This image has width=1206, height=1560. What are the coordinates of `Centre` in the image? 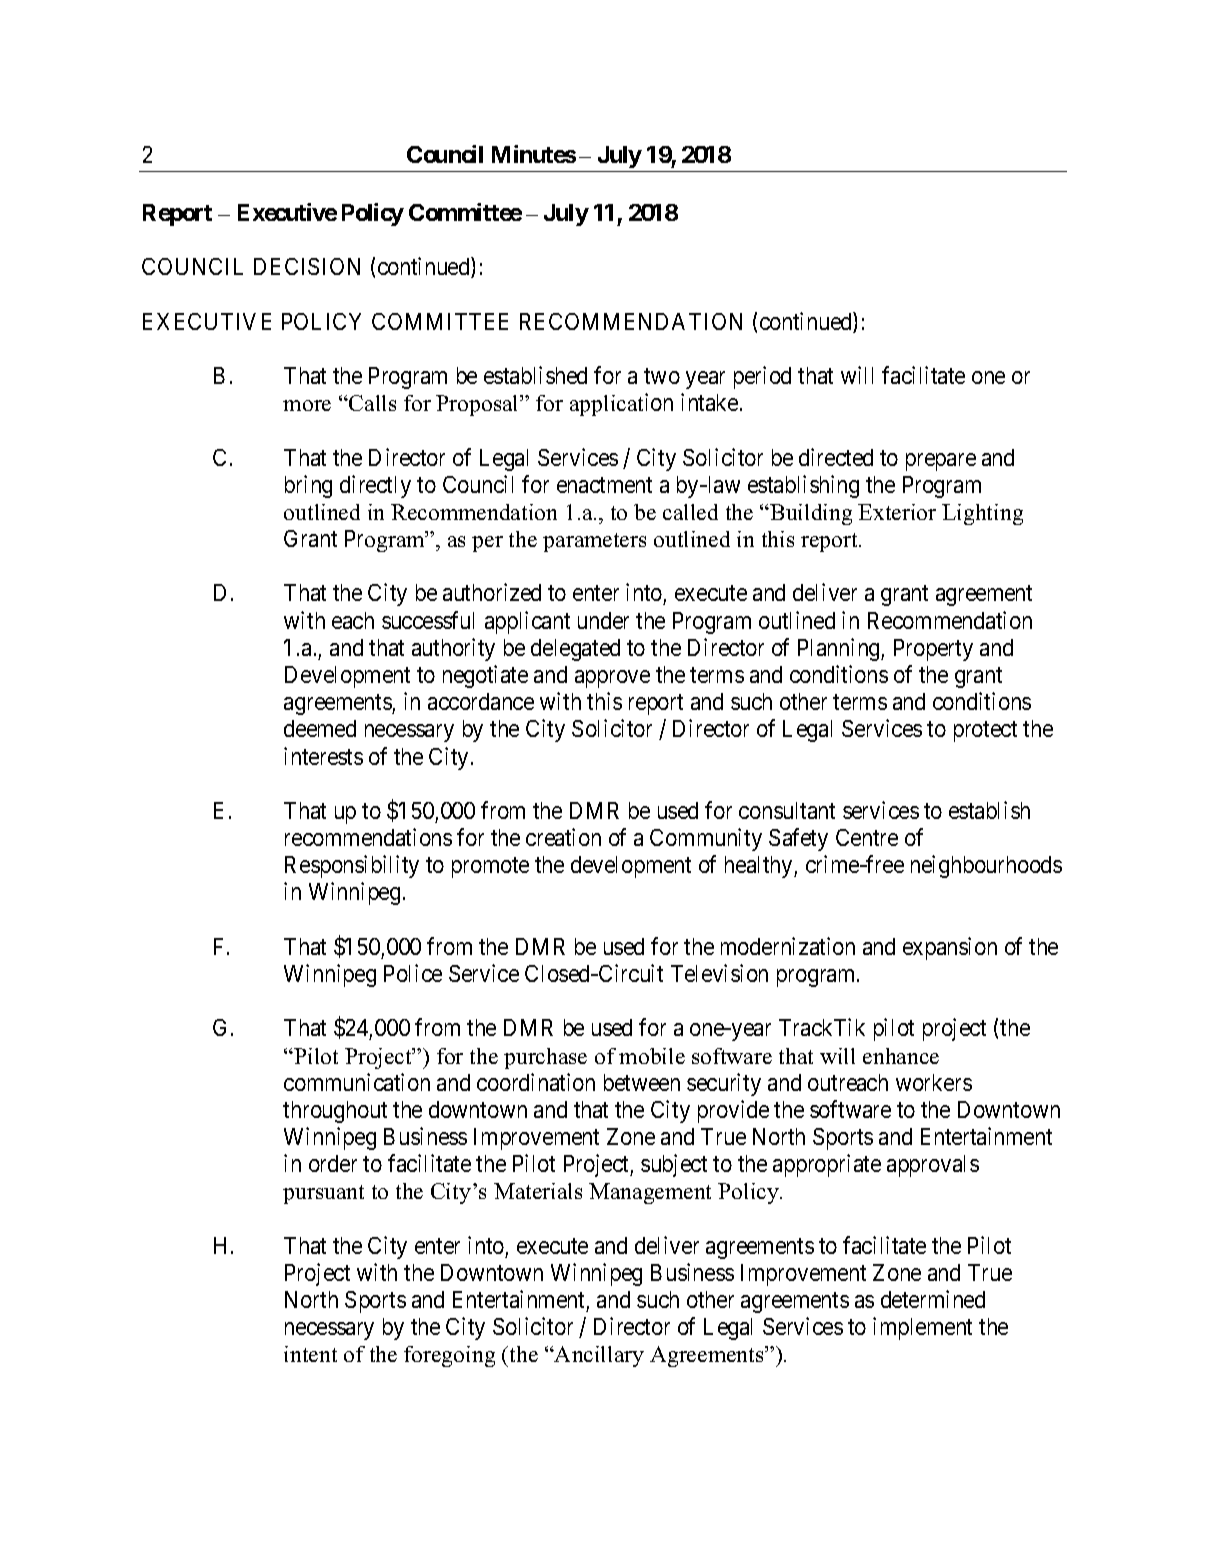 It's located at (867, 837).
